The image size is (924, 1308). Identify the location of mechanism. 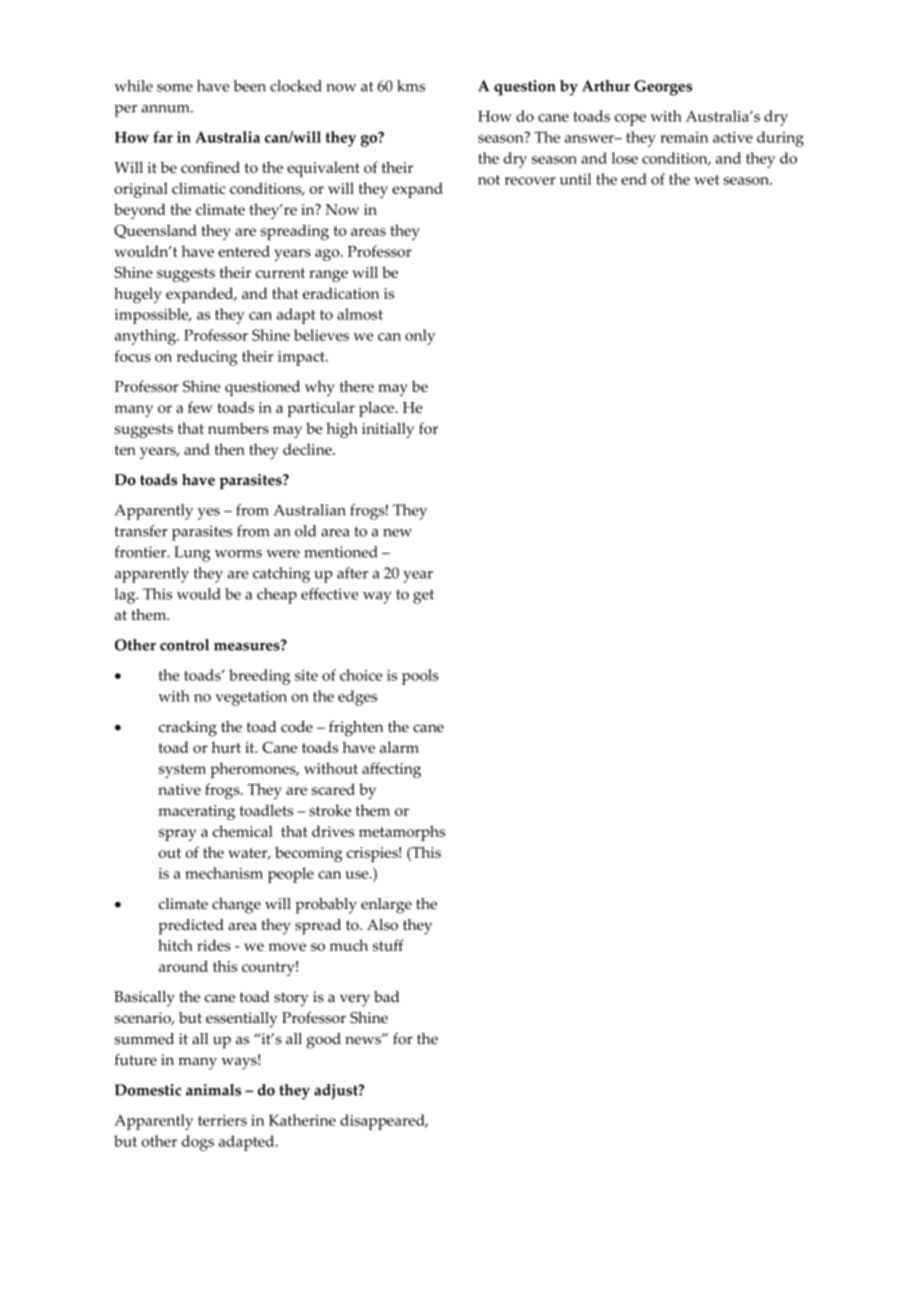
(224, 873).
